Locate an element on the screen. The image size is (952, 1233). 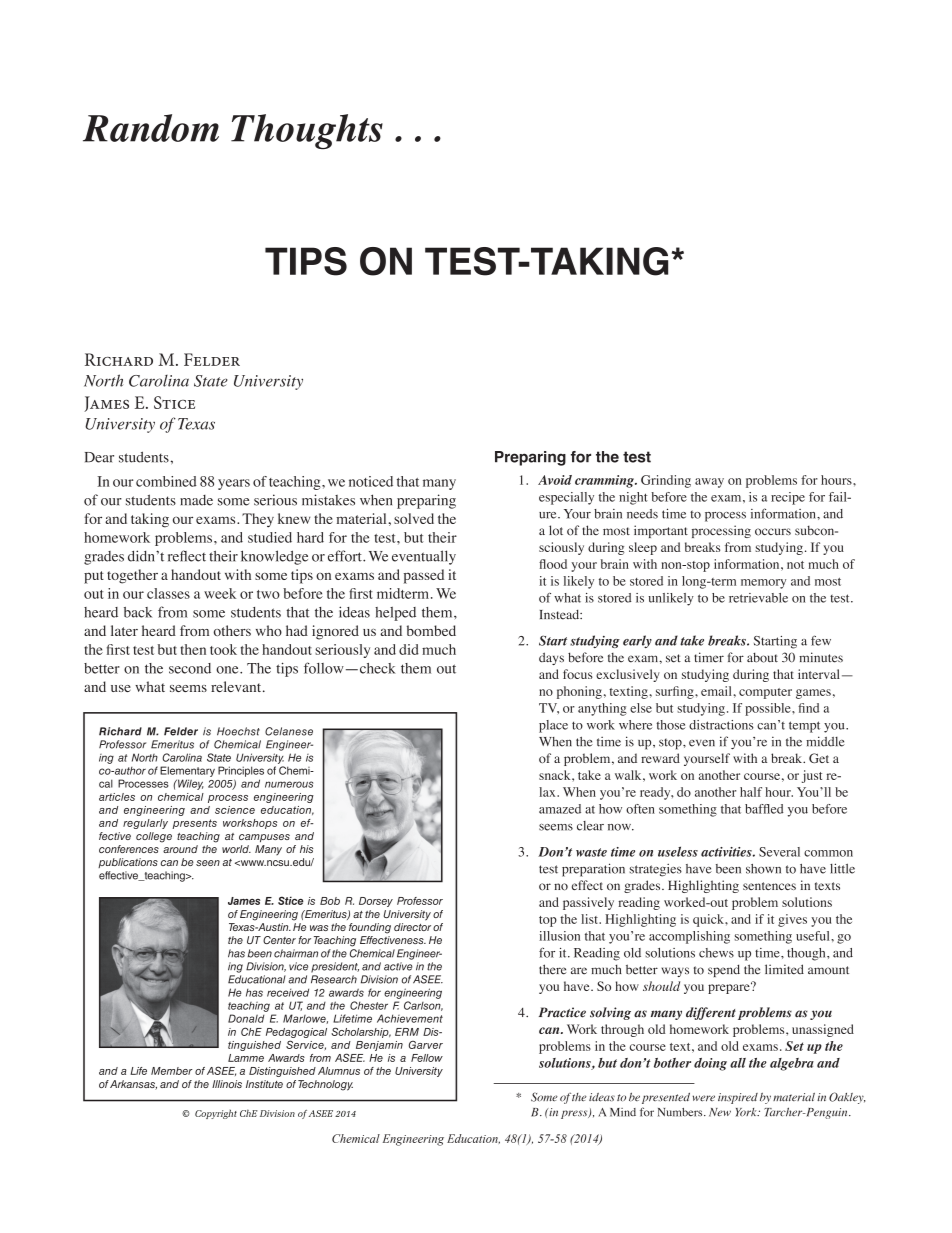
bombed is located at coordinates (431, 630).
